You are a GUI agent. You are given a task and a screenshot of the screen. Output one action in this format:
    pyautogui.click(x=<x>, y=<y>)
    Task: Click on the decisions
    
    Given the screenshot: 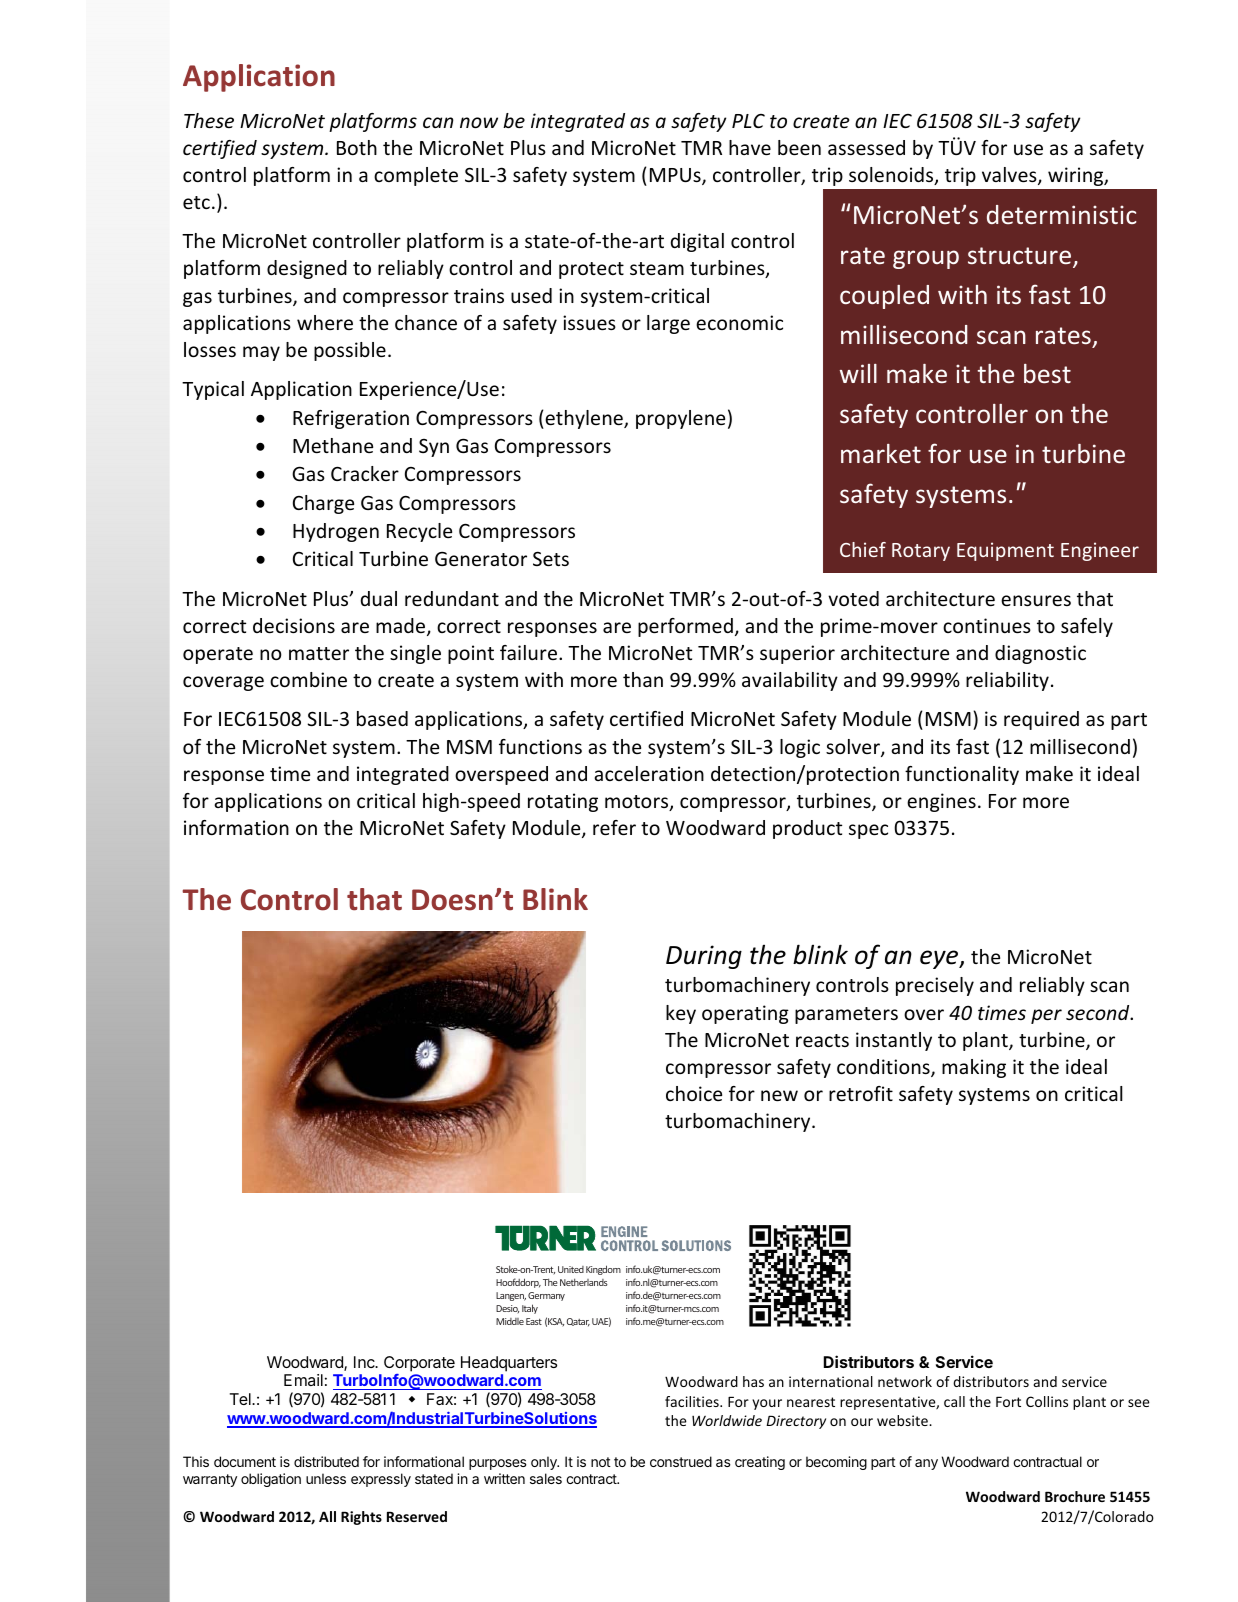 What is the action you would take?
    pyautogui.click(x=294, y=625)
